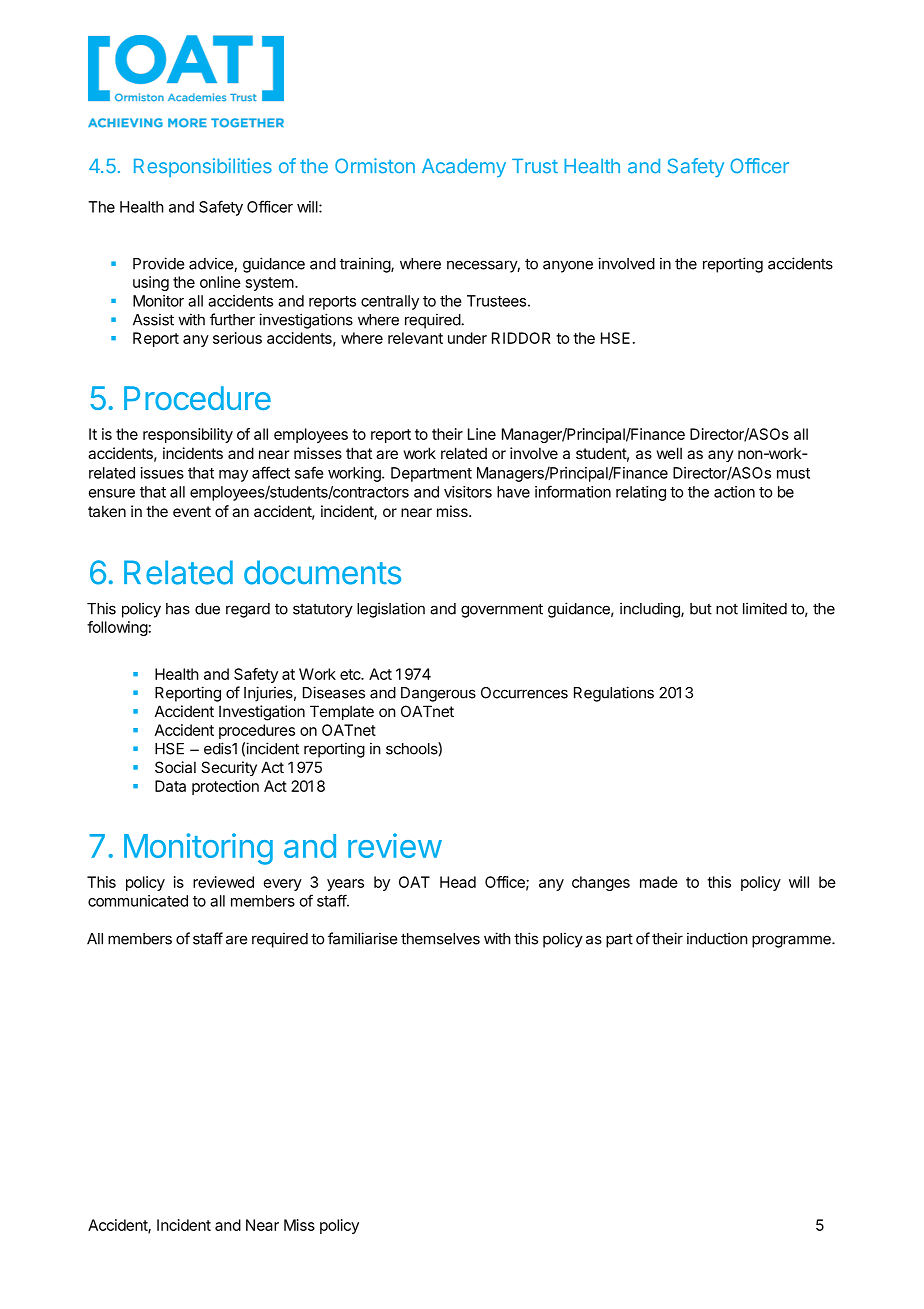 This screenshot has height=1309, width=924. What do you see at coordinates (464, 168) in the screenshot?
I see `Academy` at bounding box center [464, 168].
